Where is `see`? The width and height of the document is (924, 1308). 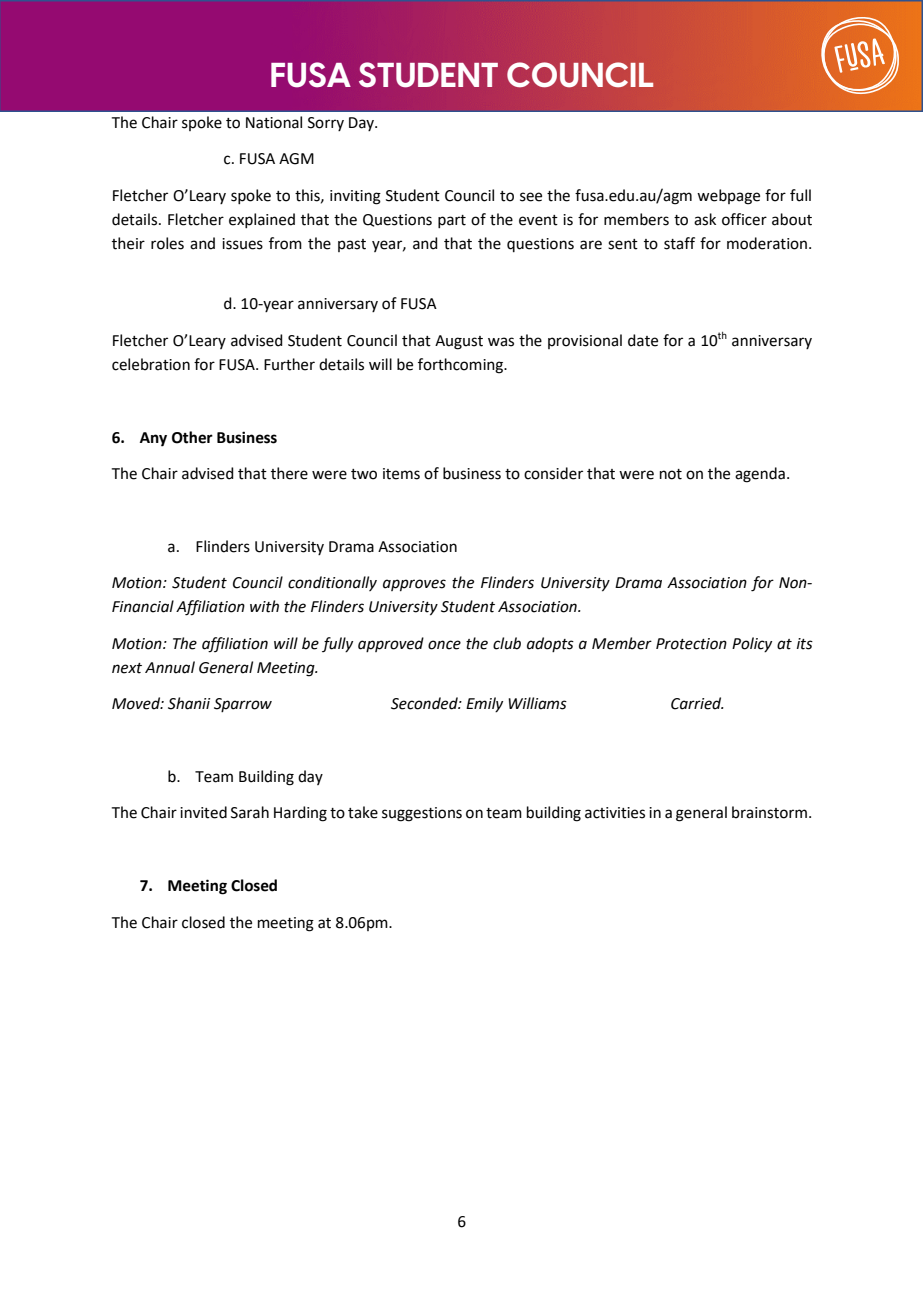
see is located at coordinates (531, 197).
